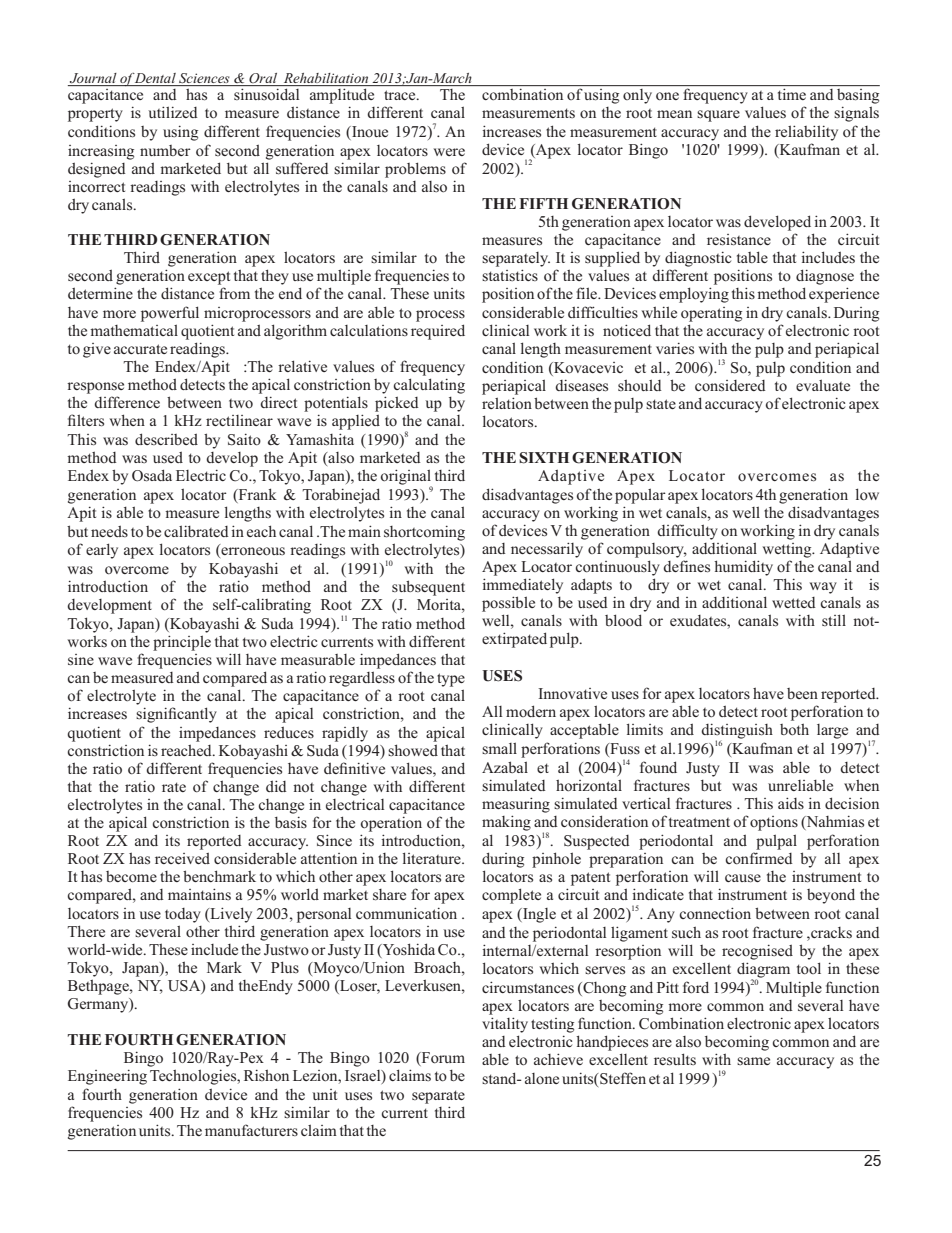 The image size is (952, 1233). What do you see at coordinates (794, 602) in the screenshot?
I see `wetted` at bounding box center [794, 602].
